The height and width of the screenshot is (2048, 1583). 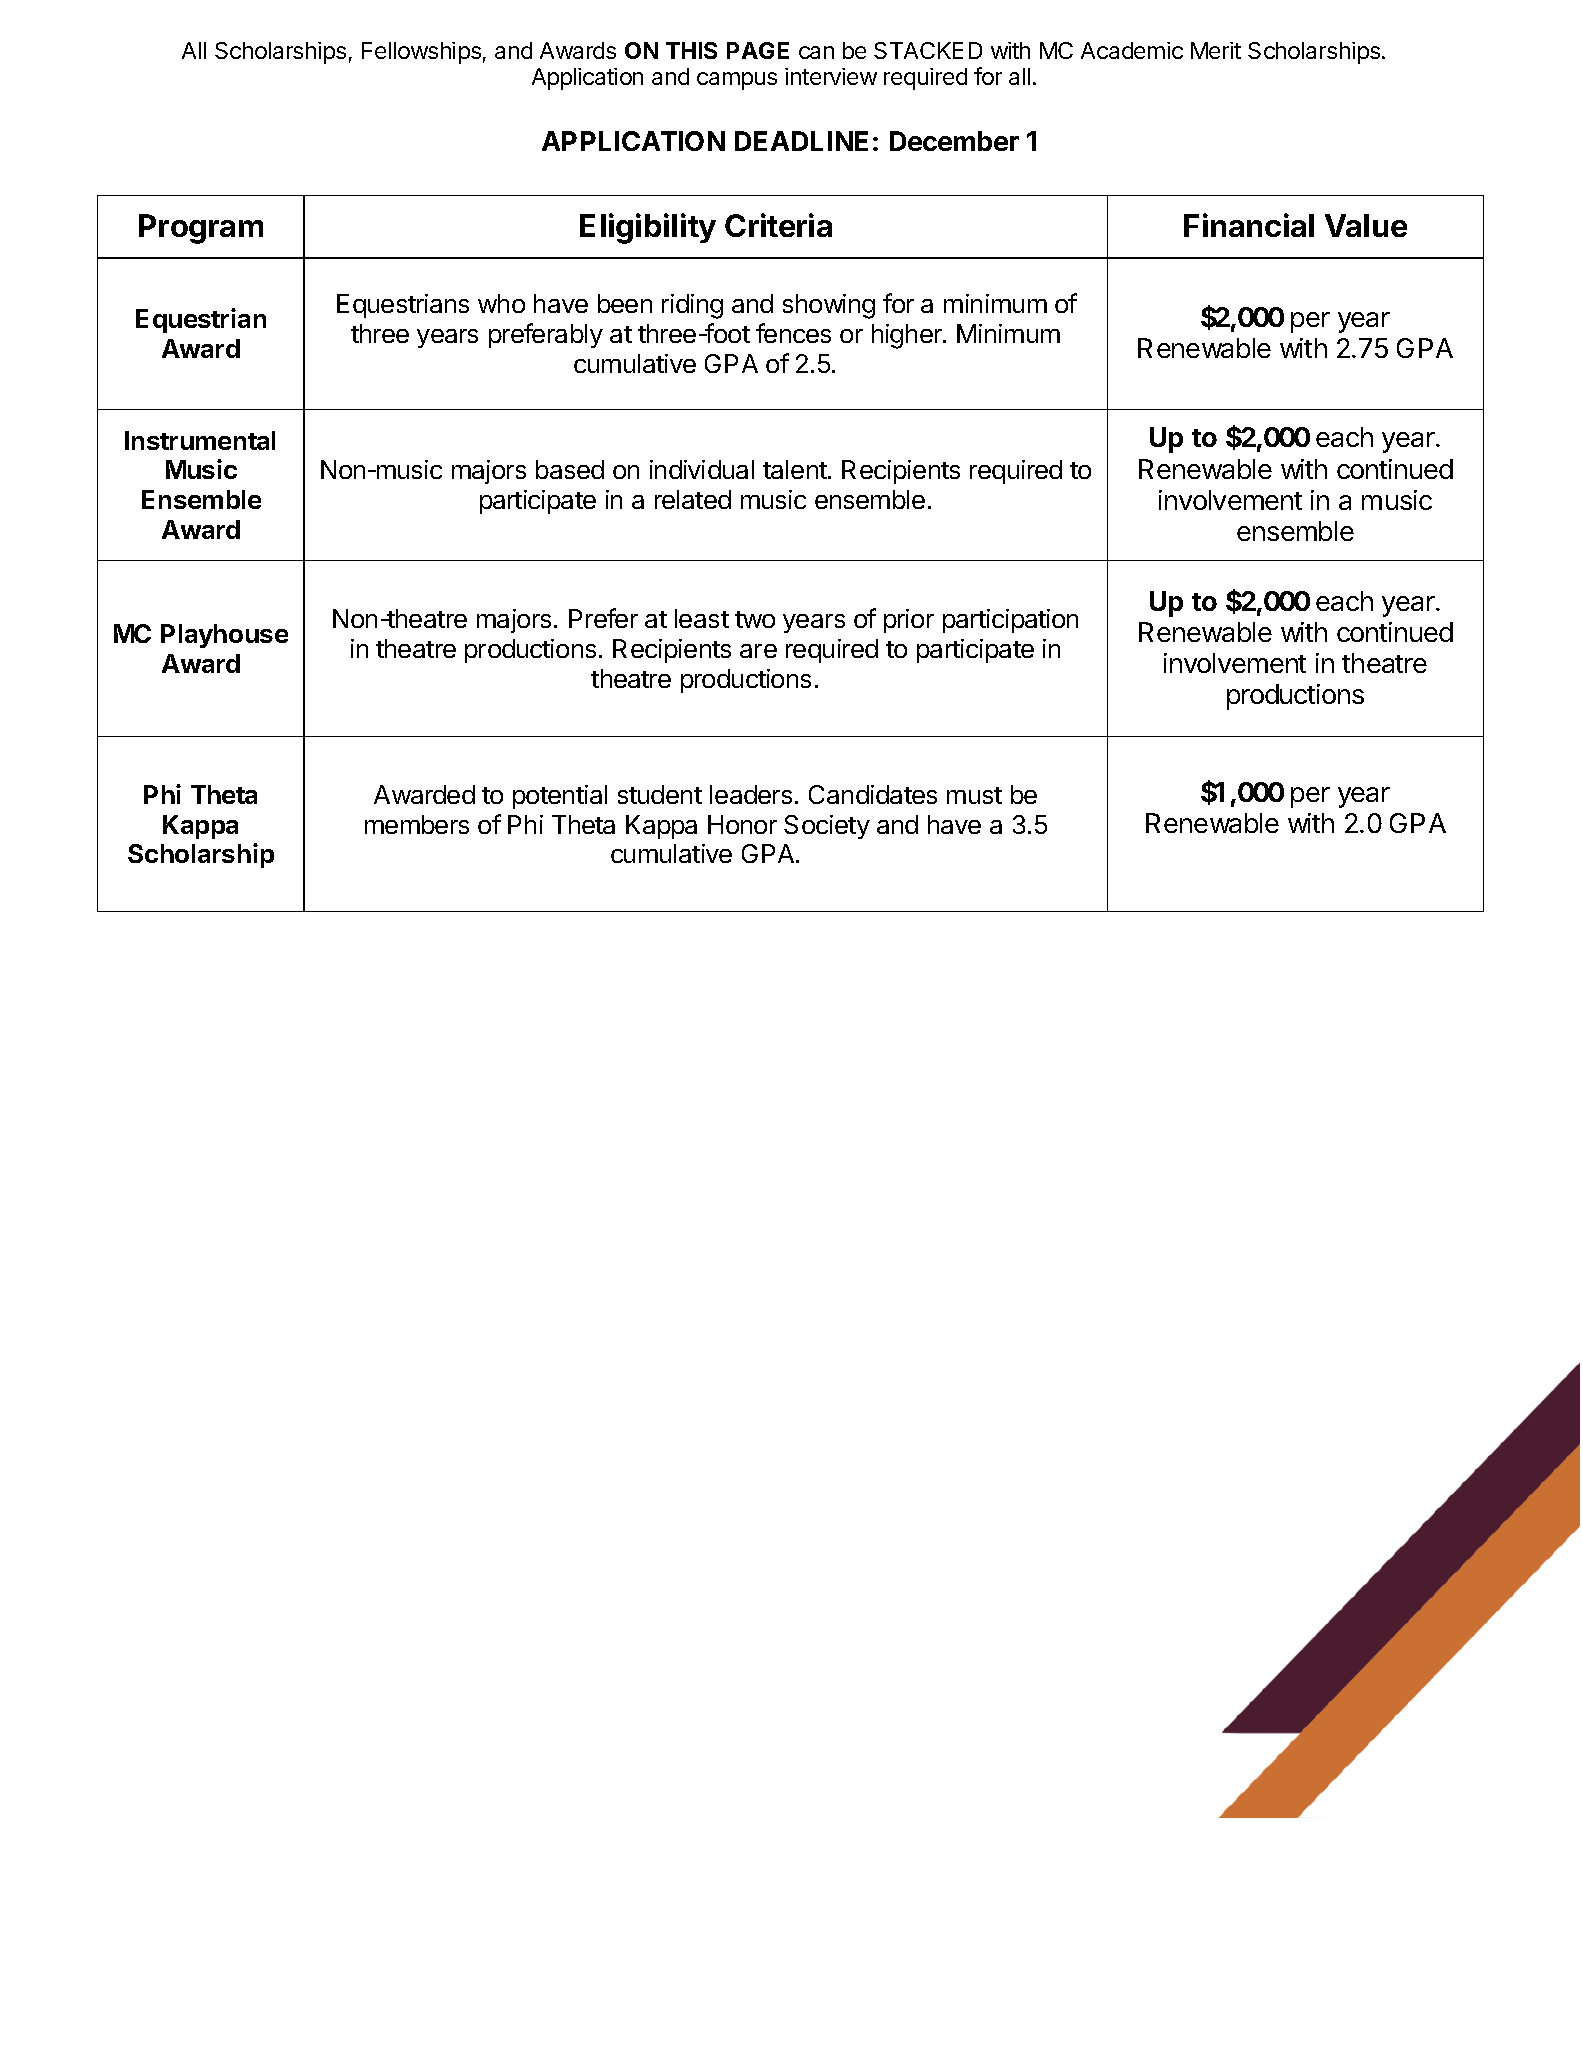 I want to click on interview, so click(x=831, y=76).
